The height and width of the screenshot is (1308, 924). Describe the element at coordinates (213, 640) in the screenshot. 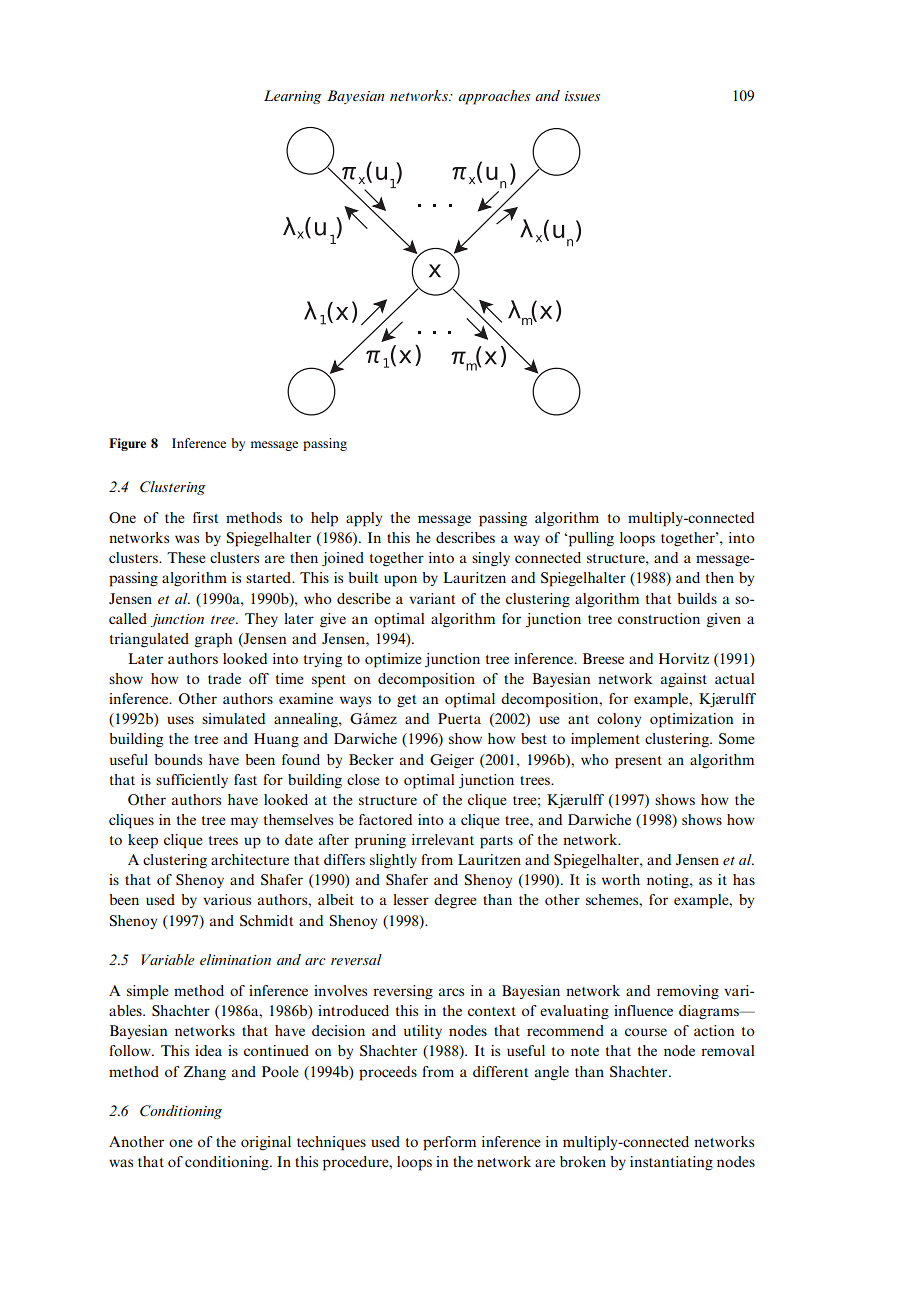

I see `graph` at that location.
